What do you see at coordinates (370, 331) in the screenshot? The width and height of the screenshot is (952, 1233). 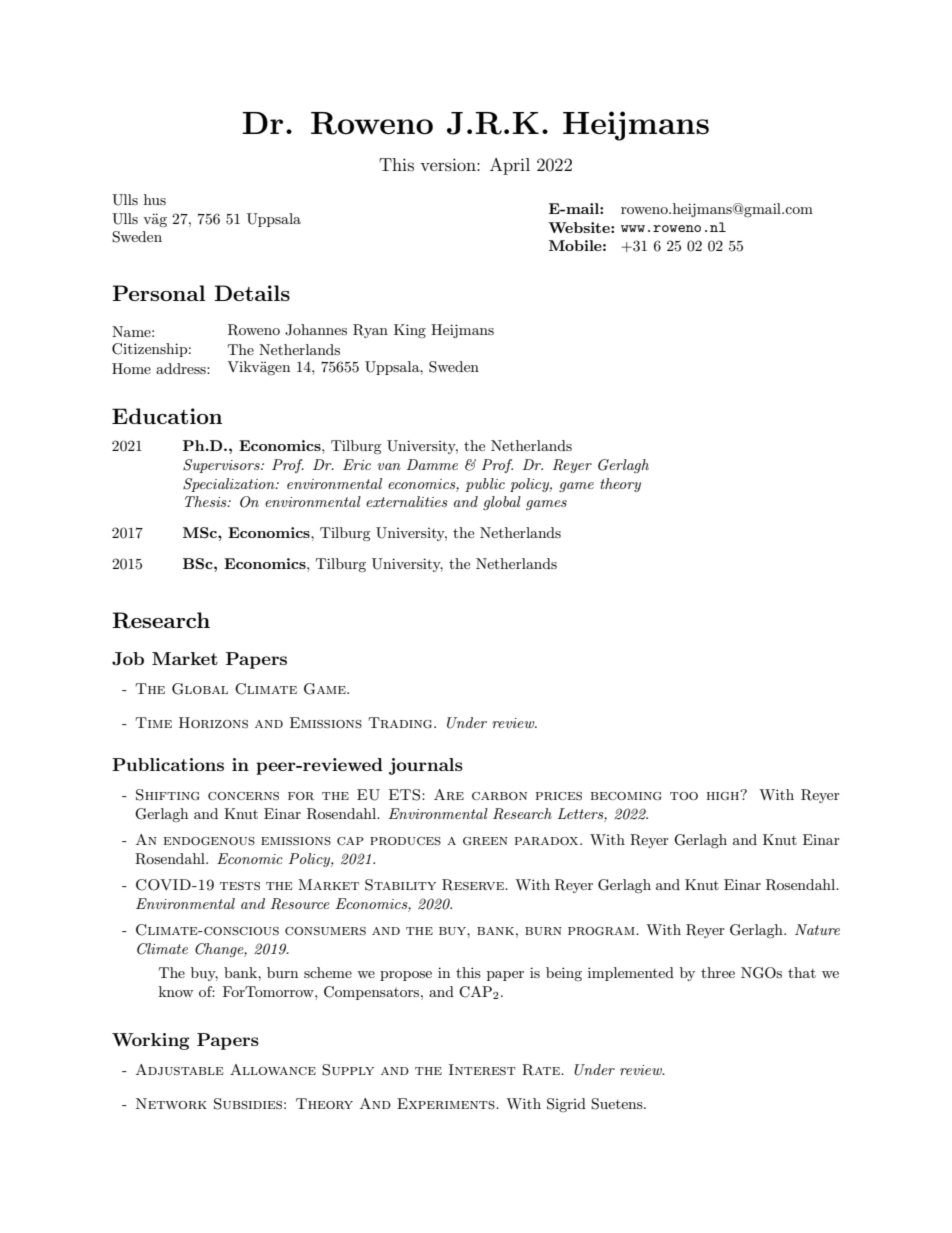 I see `Ryan` at bounding box center [370, 331].
